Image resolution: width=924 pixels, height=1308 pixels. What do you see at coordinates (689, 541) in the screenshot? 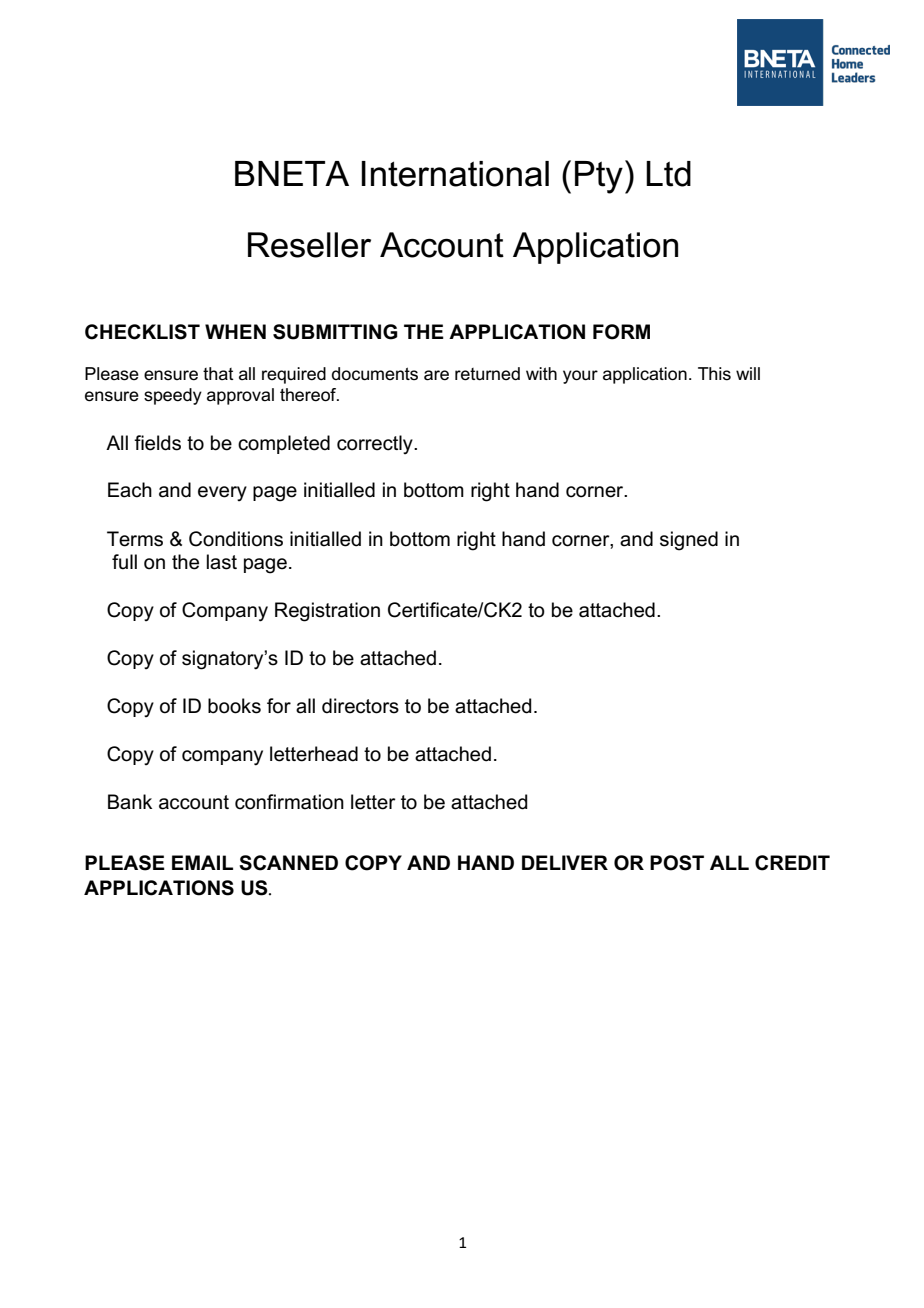
I see `signed` at bounding box center [689, 541].
